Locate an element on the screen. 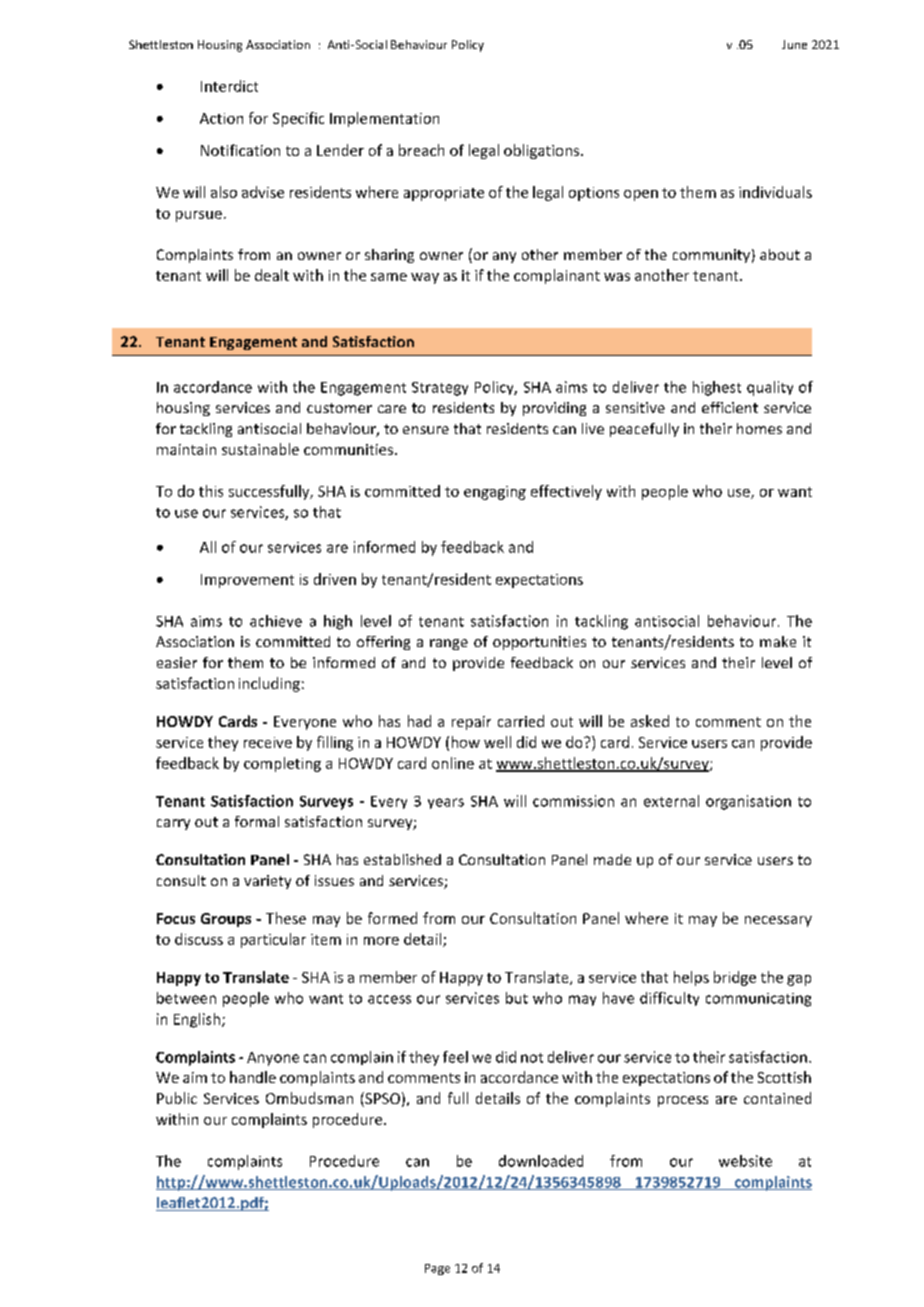  range is located at coordinates (449, 644).
